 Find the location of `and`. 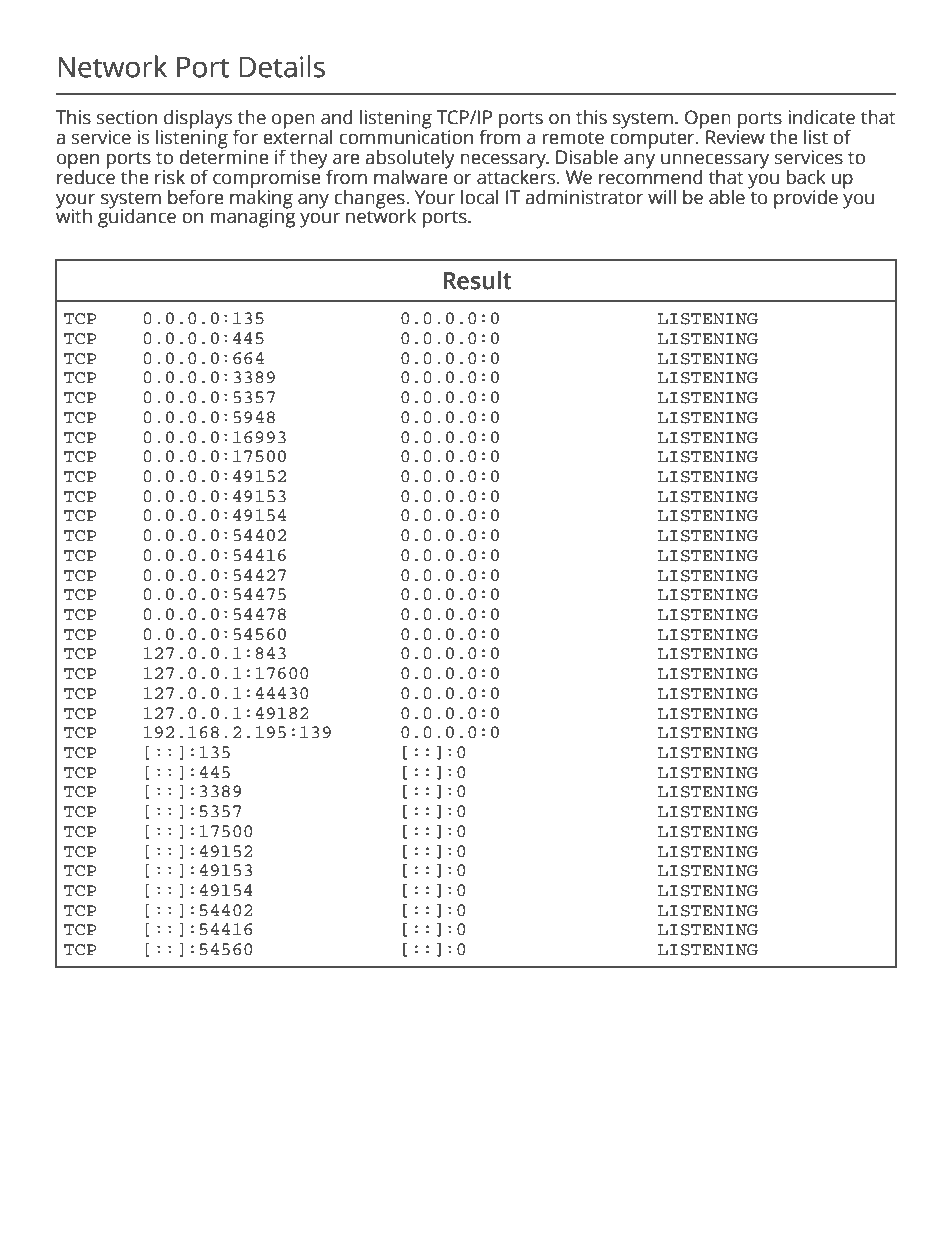

and is located at coordinates (337, 117).
